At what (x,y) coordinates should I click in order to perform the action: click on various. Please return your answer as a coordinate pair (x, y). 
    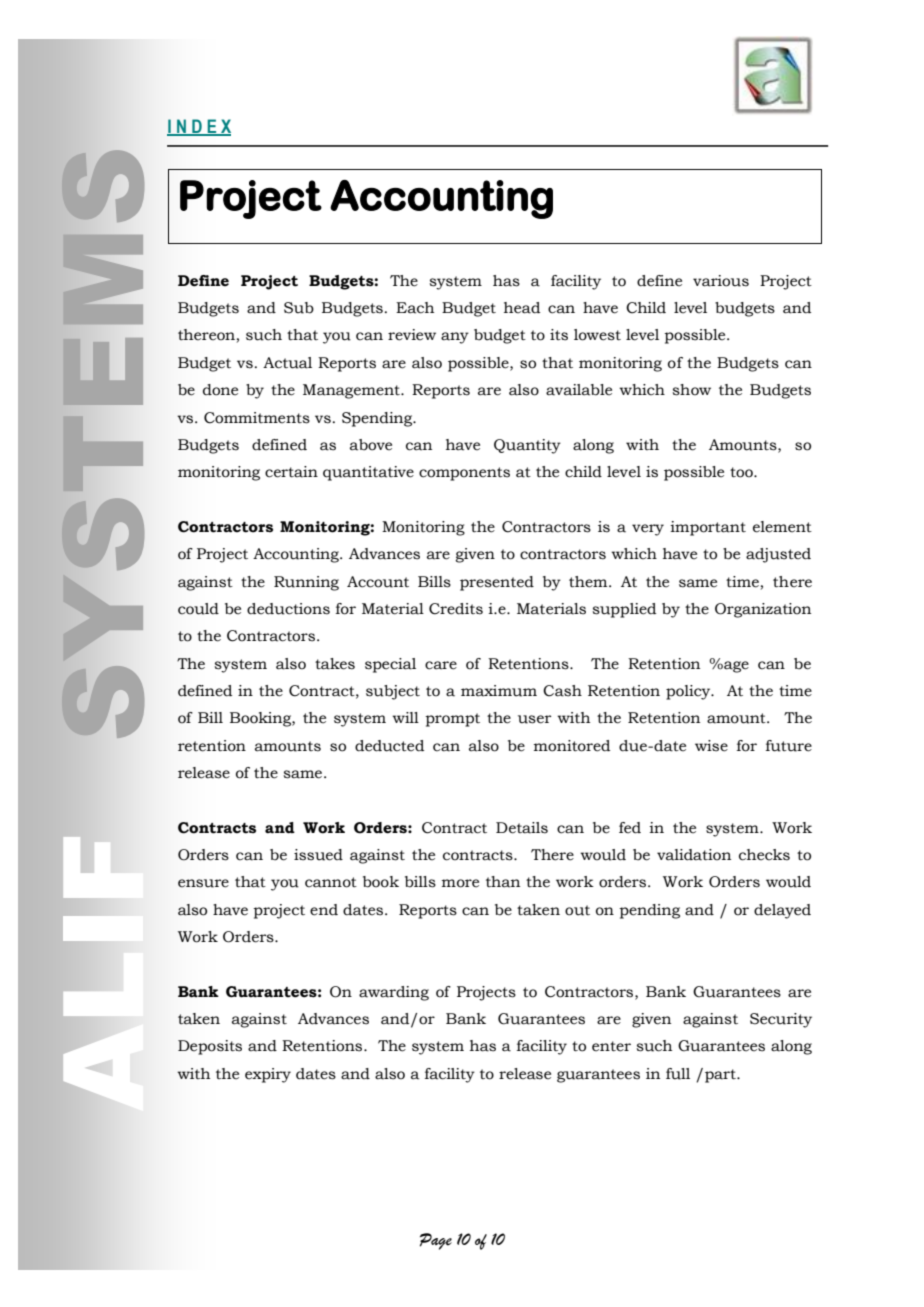
    Looking at the image, I should click on (721, 281).
